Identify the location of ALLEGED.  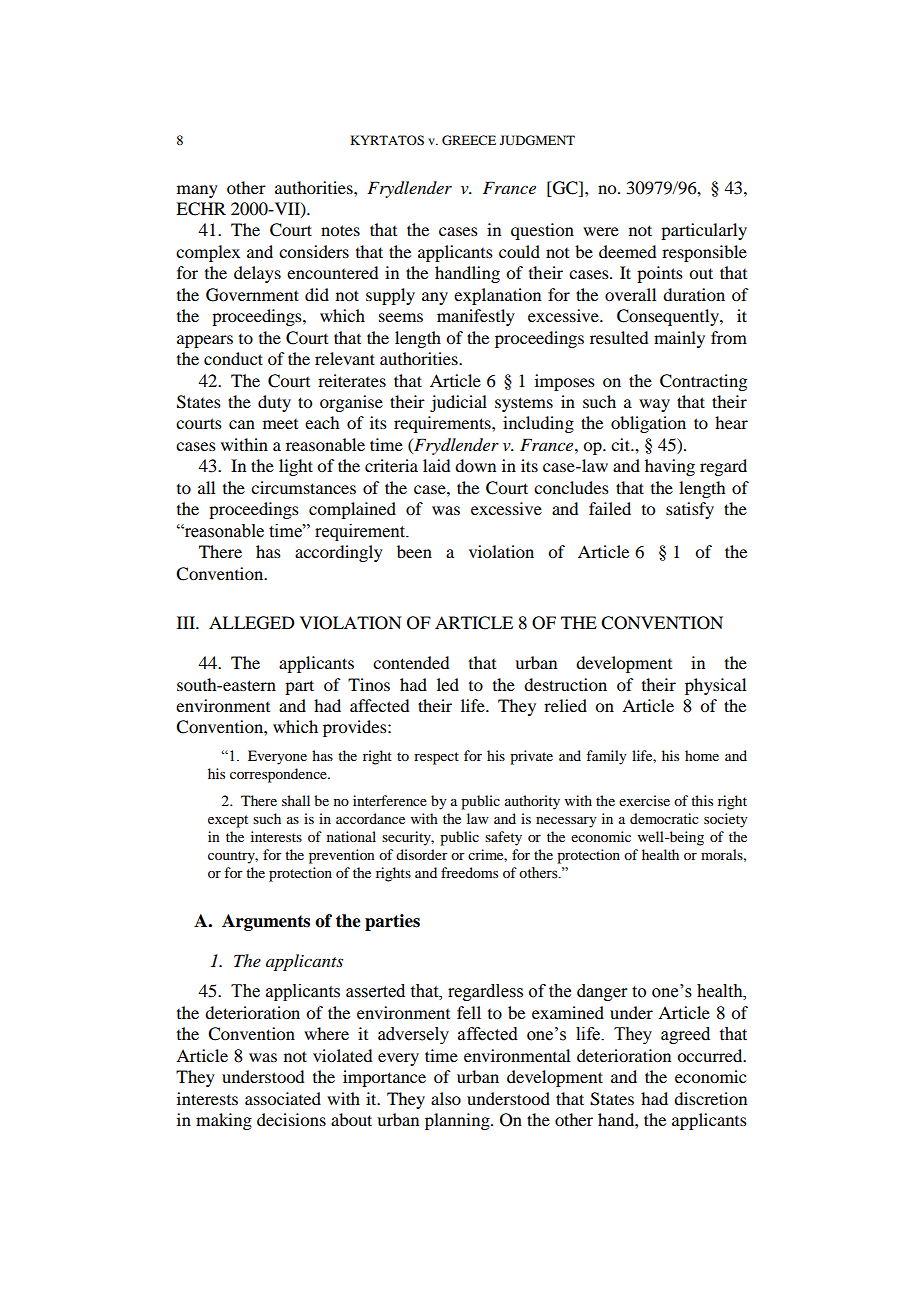
(251, 623).
